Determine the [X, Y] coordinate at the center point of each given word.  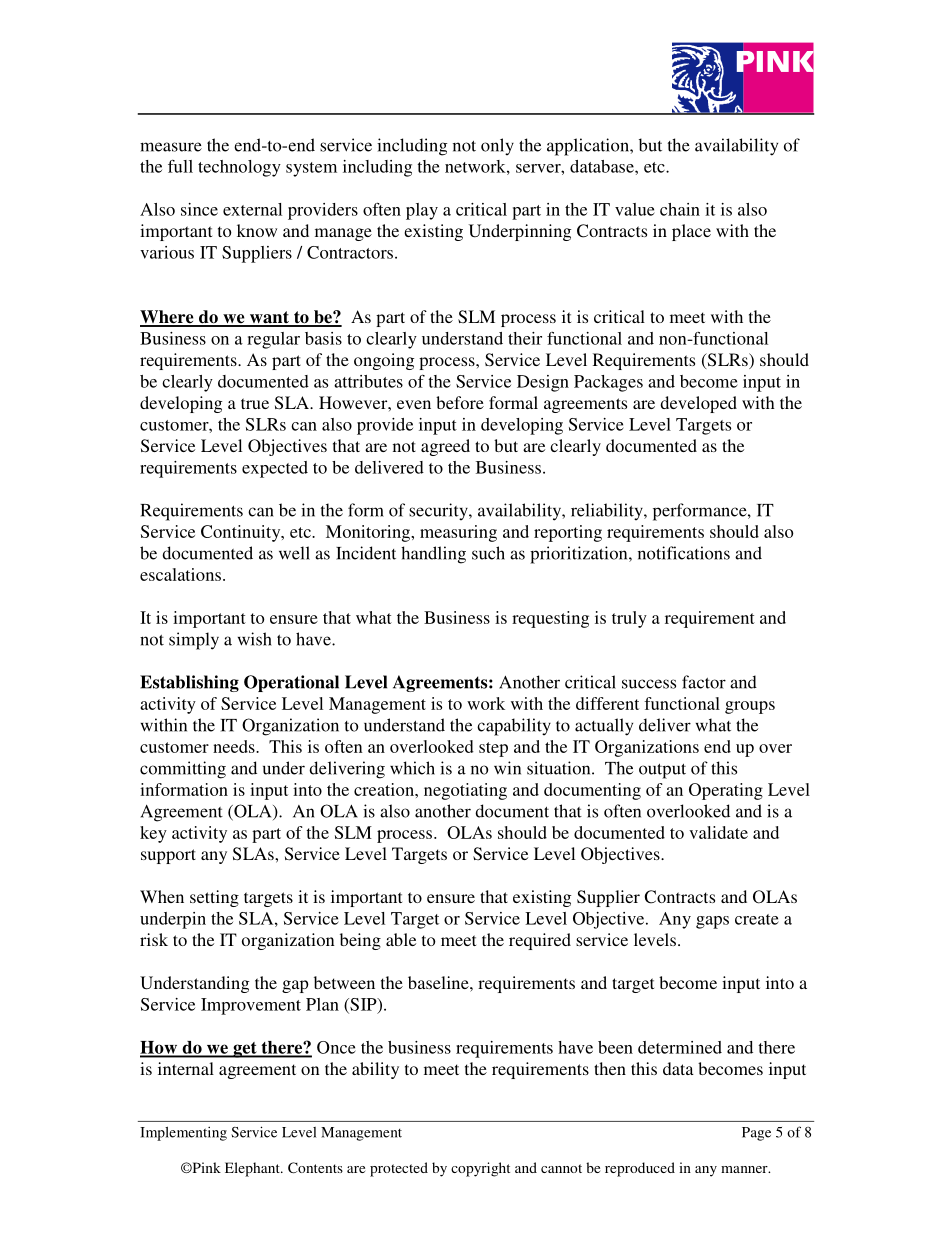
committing [183, 770]
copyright [480, 1169]
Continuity [242, 533]
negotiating [465, 791]
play [422, 211]
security [439, 511]
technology [239, 168]
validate [718, 832]
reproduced [640, 1169]
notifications [684, 553]
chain [680, 209]
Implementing [183, 1133]
